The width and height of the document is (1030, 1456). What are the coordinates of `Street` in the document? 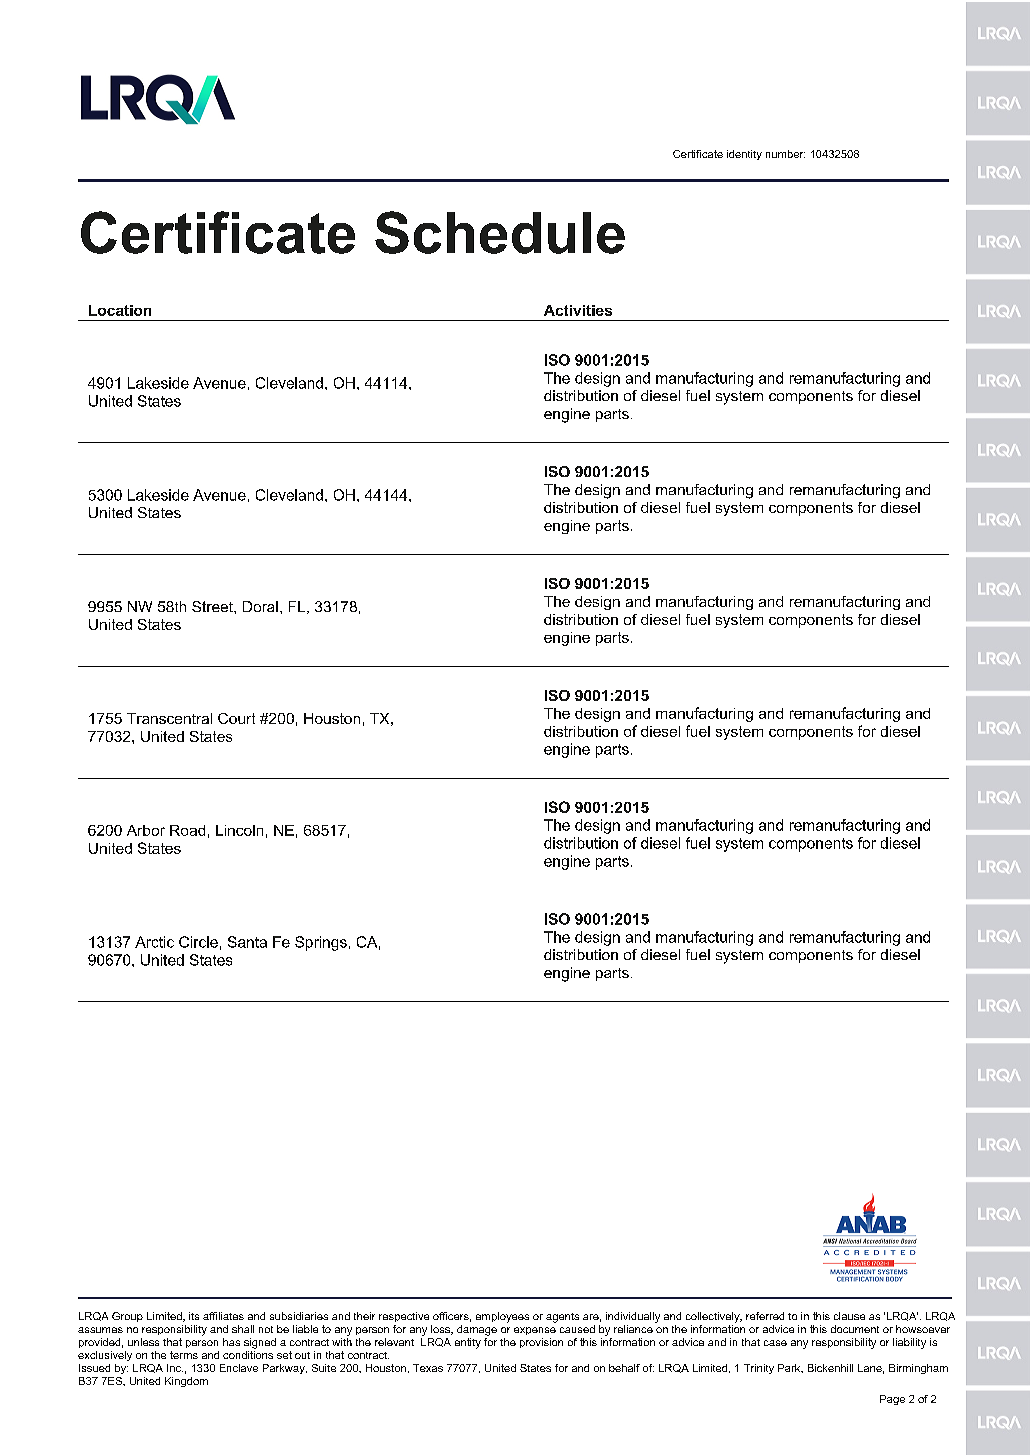 It's located at (213, 606).
